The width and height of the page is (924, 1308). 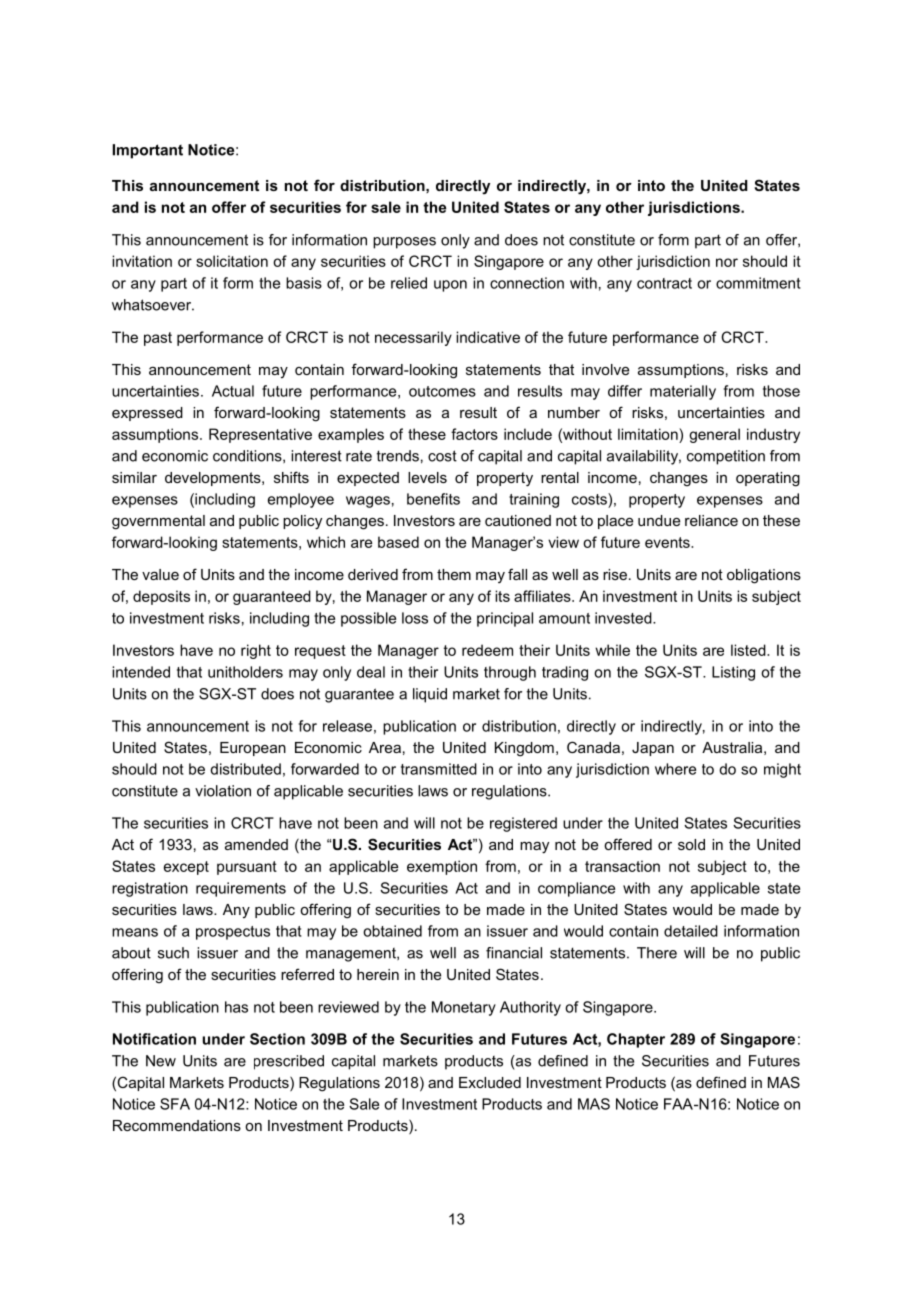 What do you see at coordinates (726, 457) in the page?
I see `competition` at bounding box center [726, 457].
